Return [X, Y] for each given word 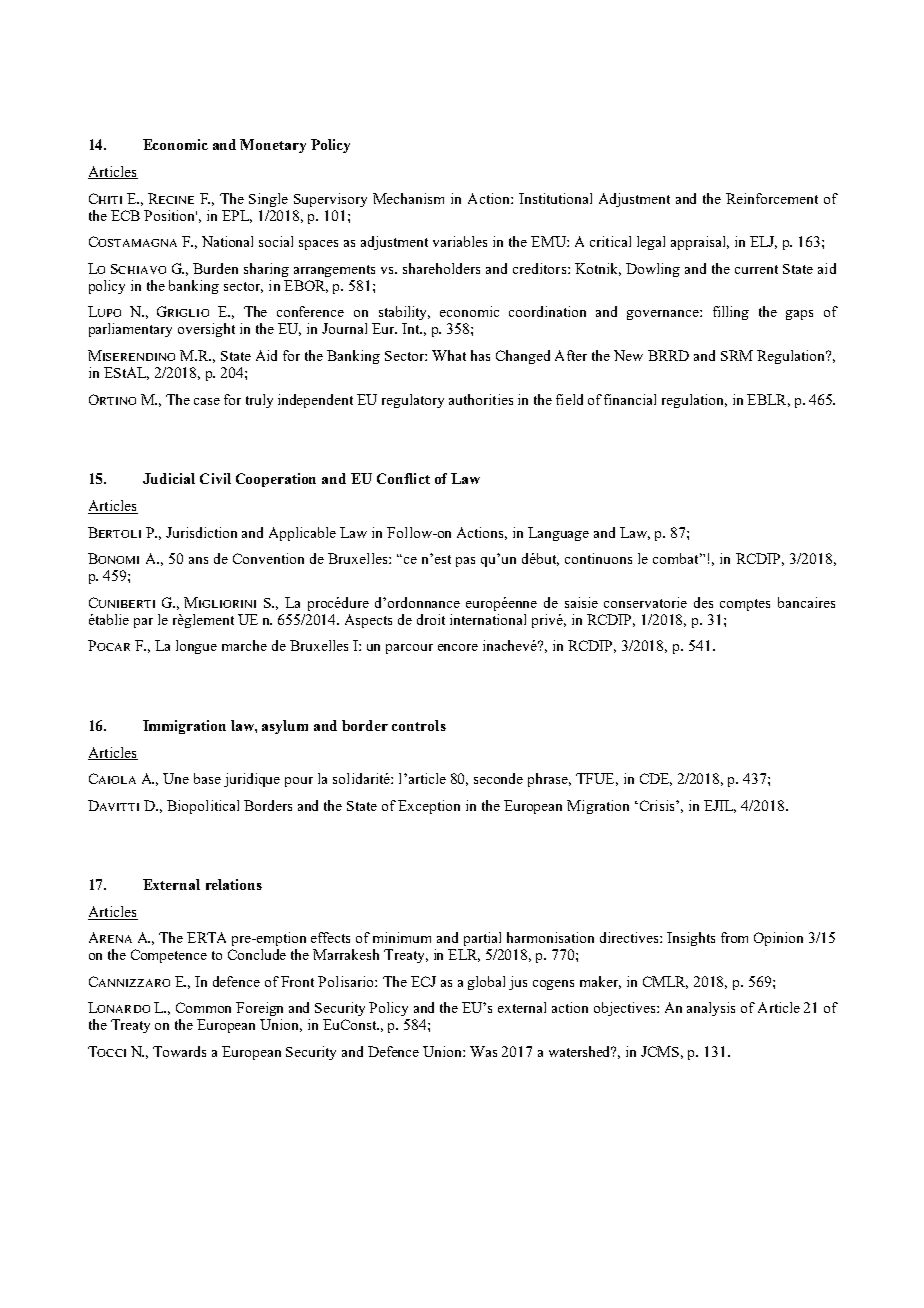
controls [419, 725]
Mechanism [408, 198]
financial [630, 399]
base [207, 778]
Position [170, 215]
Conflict [403, 478]
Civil [215, 478]
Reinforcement [772, 198]
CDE [656, 779]
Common [203, 1007]
